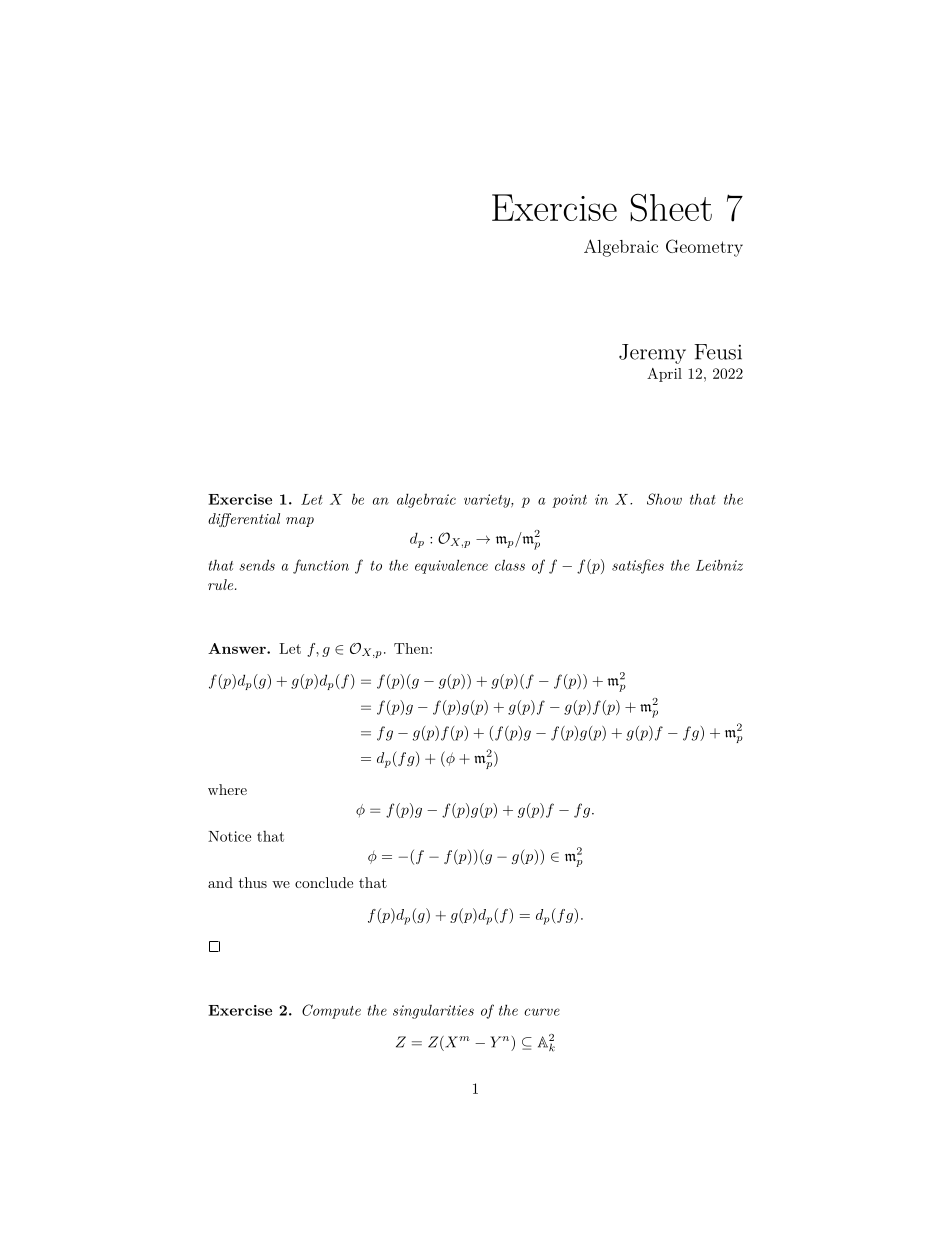 The width and height of the document is (952, 1233). I want to click on curve, so click(542, 1012).
